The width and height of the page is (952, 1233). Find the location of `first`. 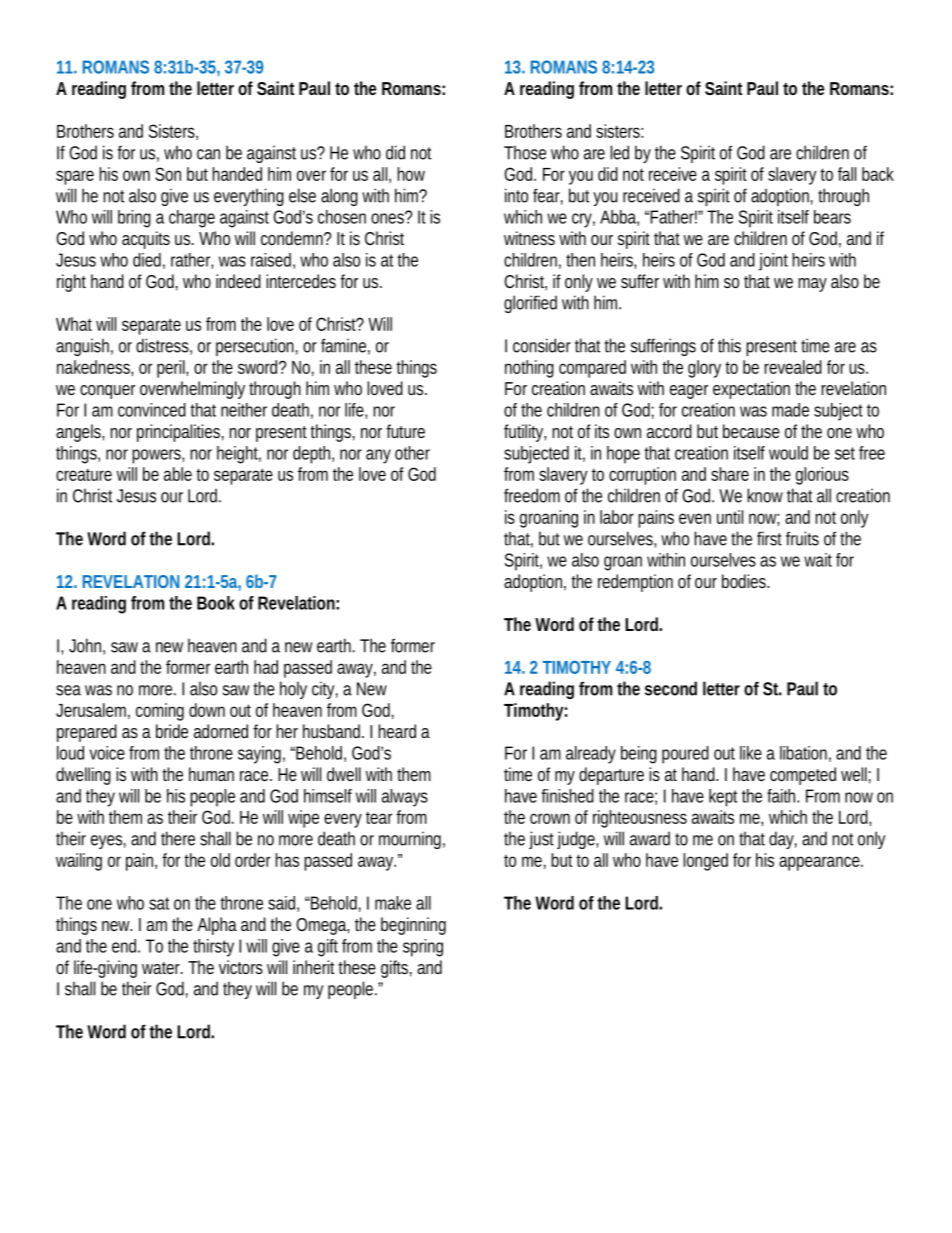

first is located at coordinates (769, 538).
